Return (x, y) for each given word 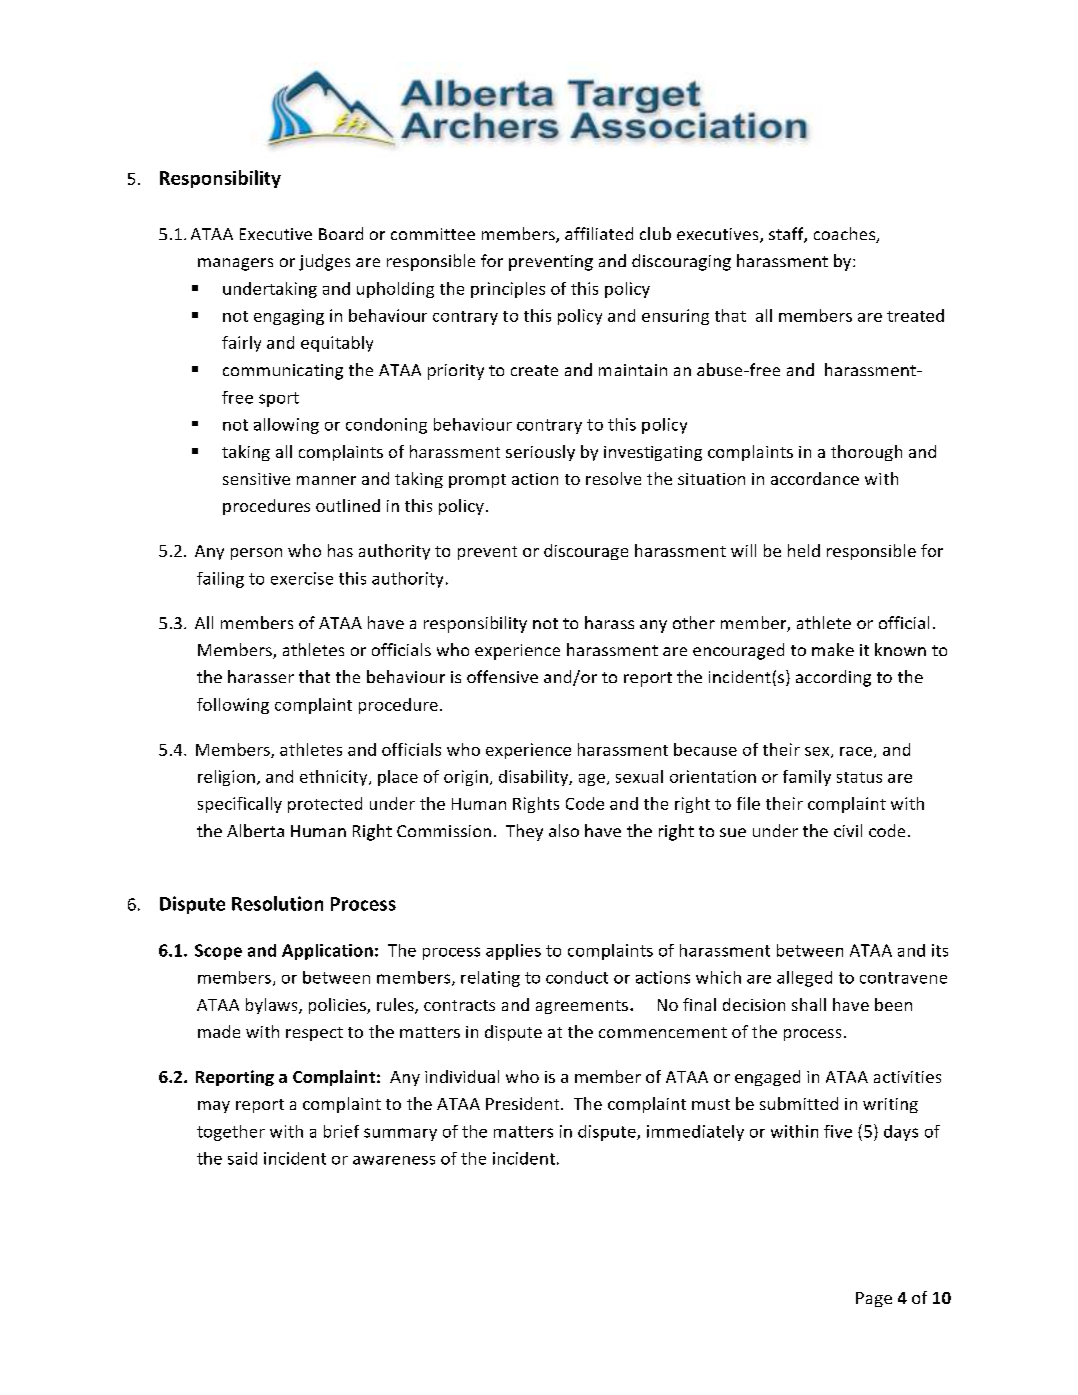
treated (915, 315)
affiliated (599, 233)
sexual (639, 776)
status (859, 777)
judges (324, 262)
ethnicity (335, 778)
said (242, 1158)
